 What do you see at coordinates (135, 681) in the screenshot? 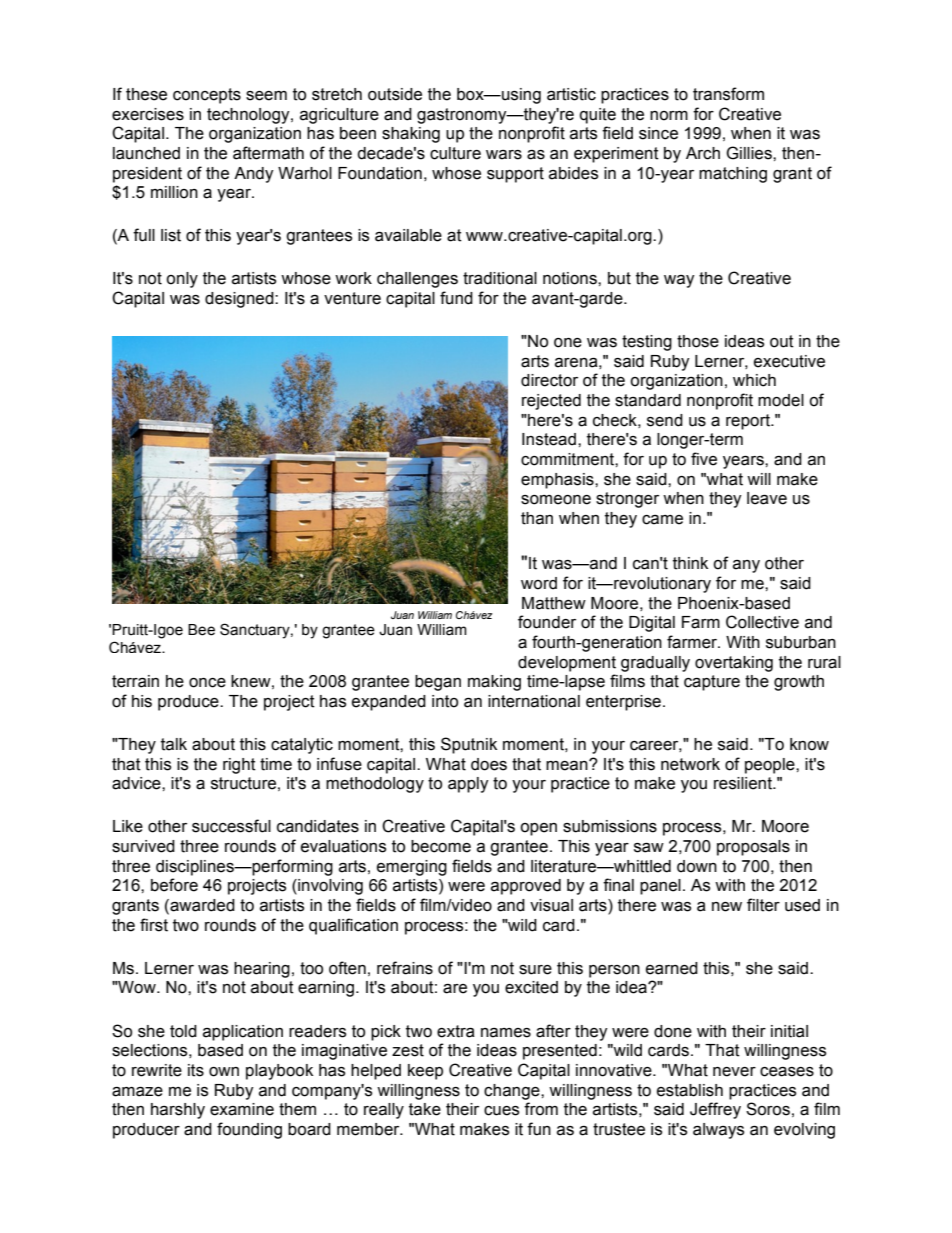
I see `terrain` at bounding box center [135, 681].
